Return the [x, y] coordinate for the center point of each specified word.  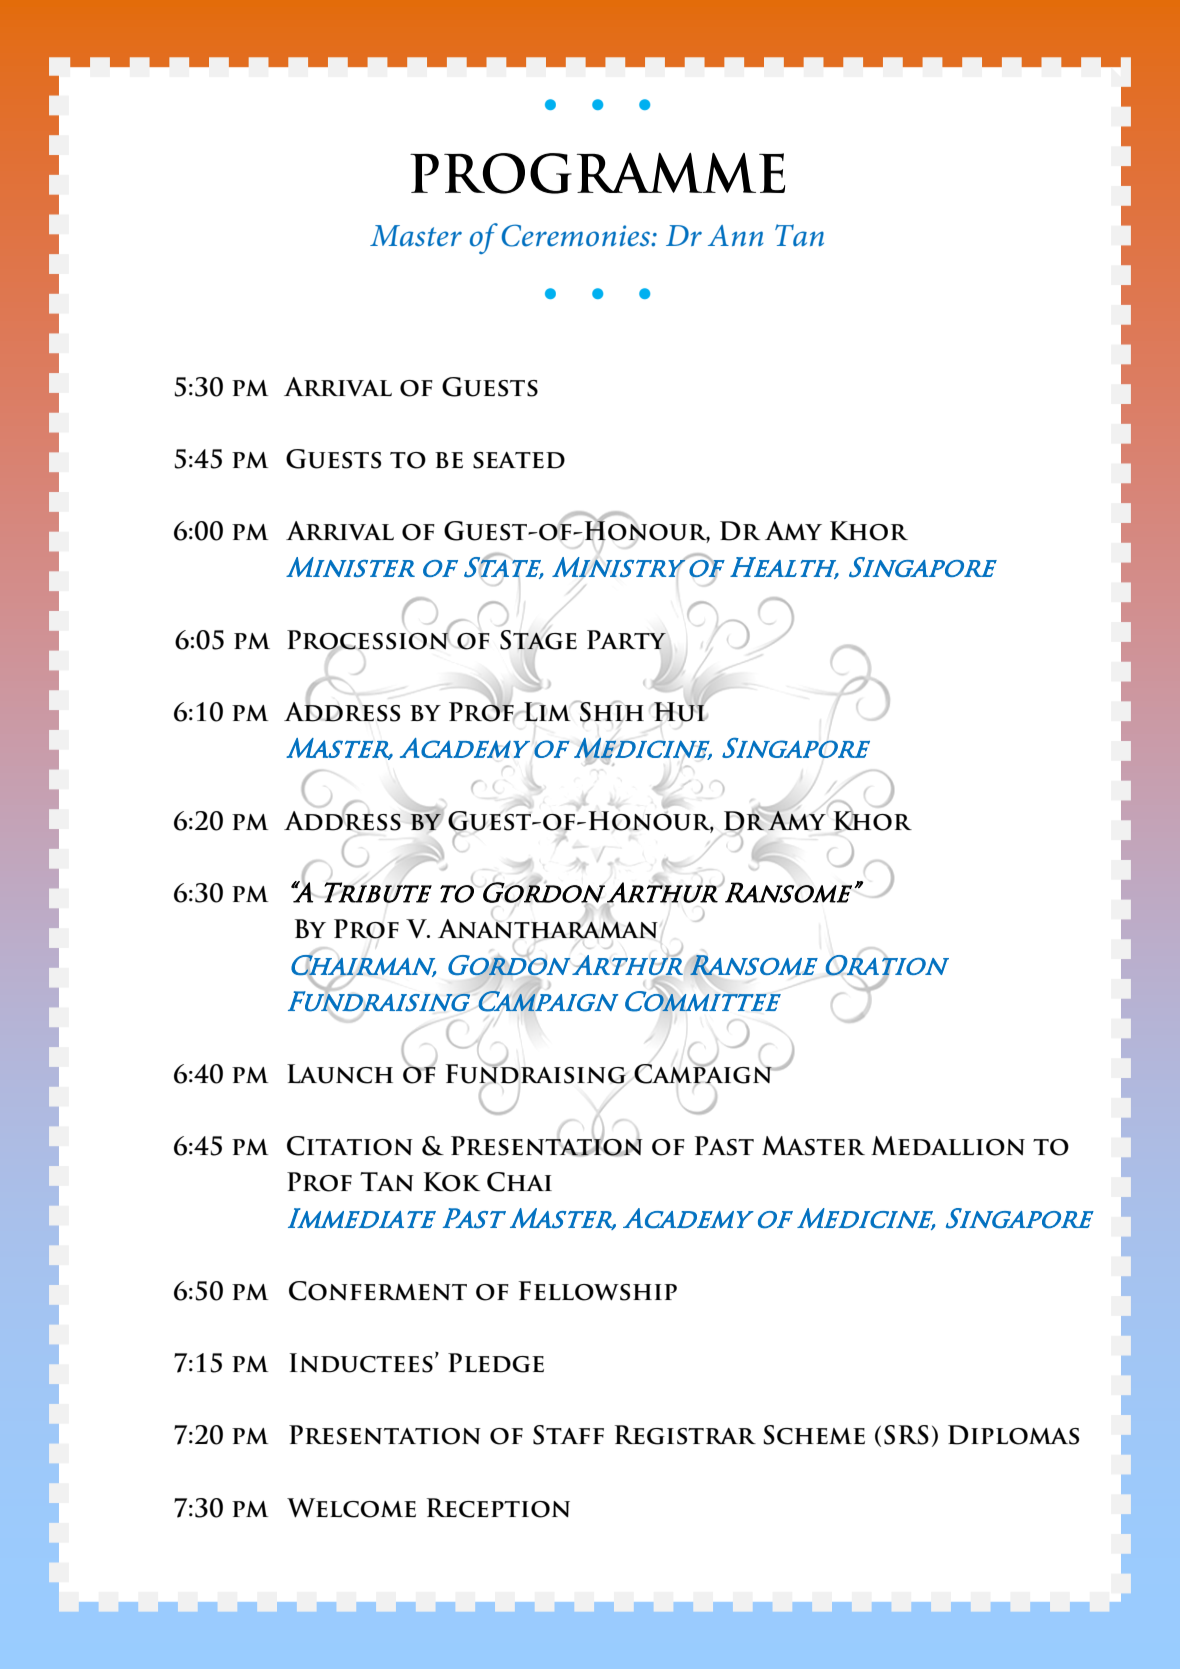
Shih [611, 712]
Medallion [948, 1146]
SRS [906, 1435]
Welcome [351, 1508]
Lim [547, 712]
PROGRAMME [597, 173]
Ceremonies [577, 235]
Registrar [685, 1435]
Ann [736, 235]
